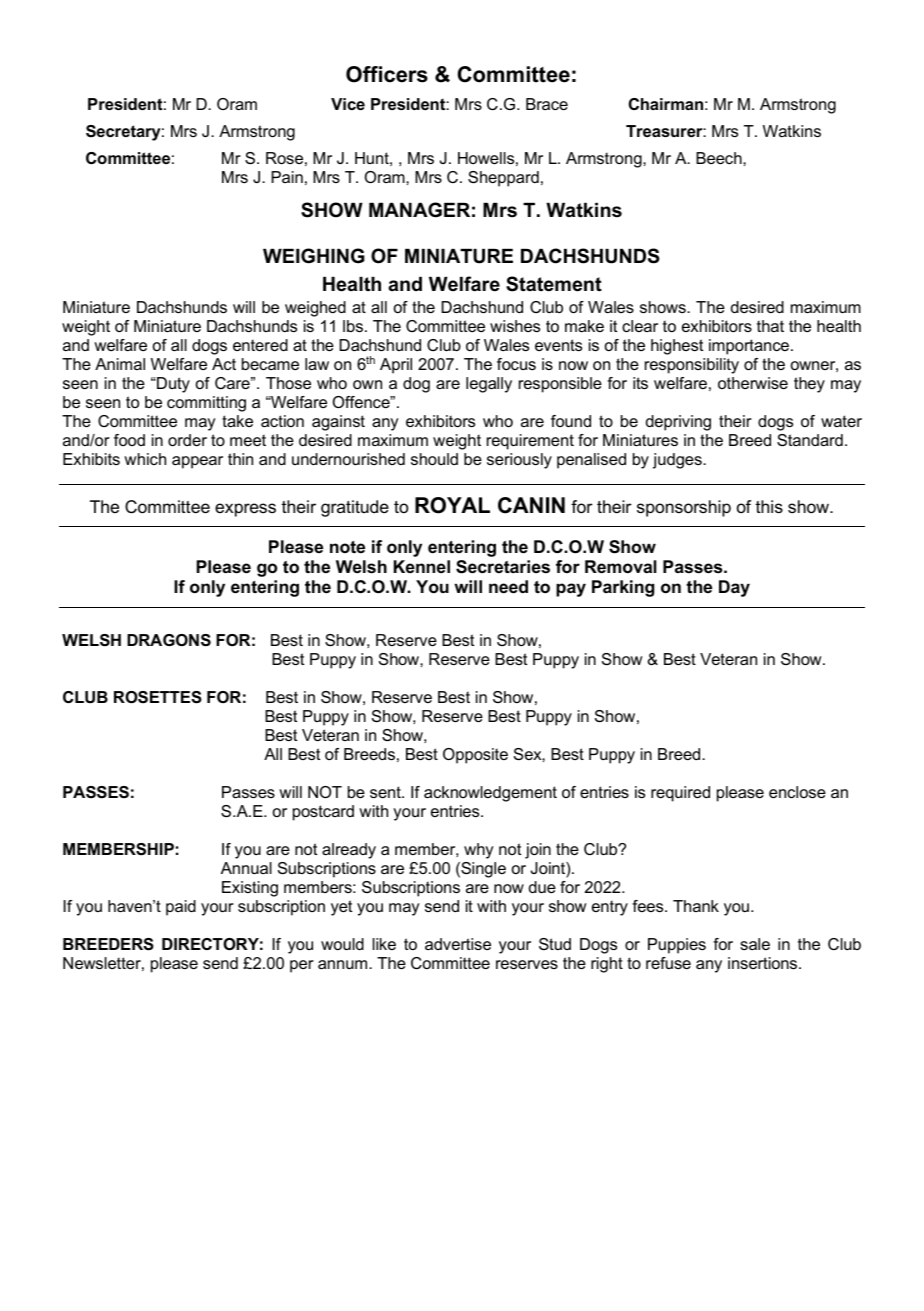  Describe the element at coordinates (181, 908) in the image. I see `paid` at that location.
